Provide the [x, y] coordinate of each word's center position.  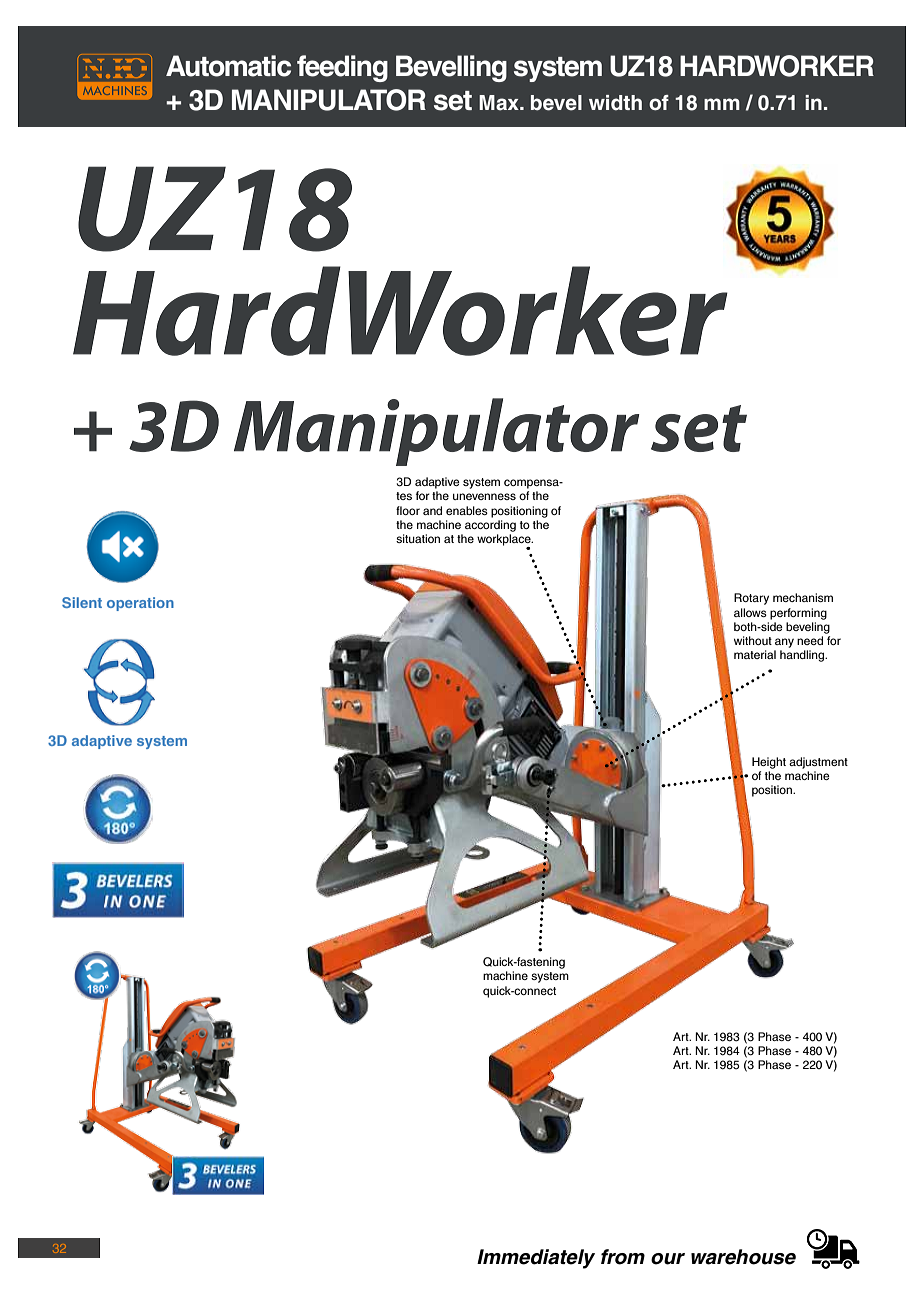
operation [140, 604]
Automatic [228, 66]
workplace [505, 541]
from [623, 1257]
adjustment [818, 763]
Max [500, 103]
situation [418, 538]
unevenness [484, 496]
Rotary [751, 599]
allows [750, 612]
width [615, 103]
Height [769, 763]
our [668, 1259]
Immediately [536, 1259]
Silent [82, 602]
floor [408, 510]
